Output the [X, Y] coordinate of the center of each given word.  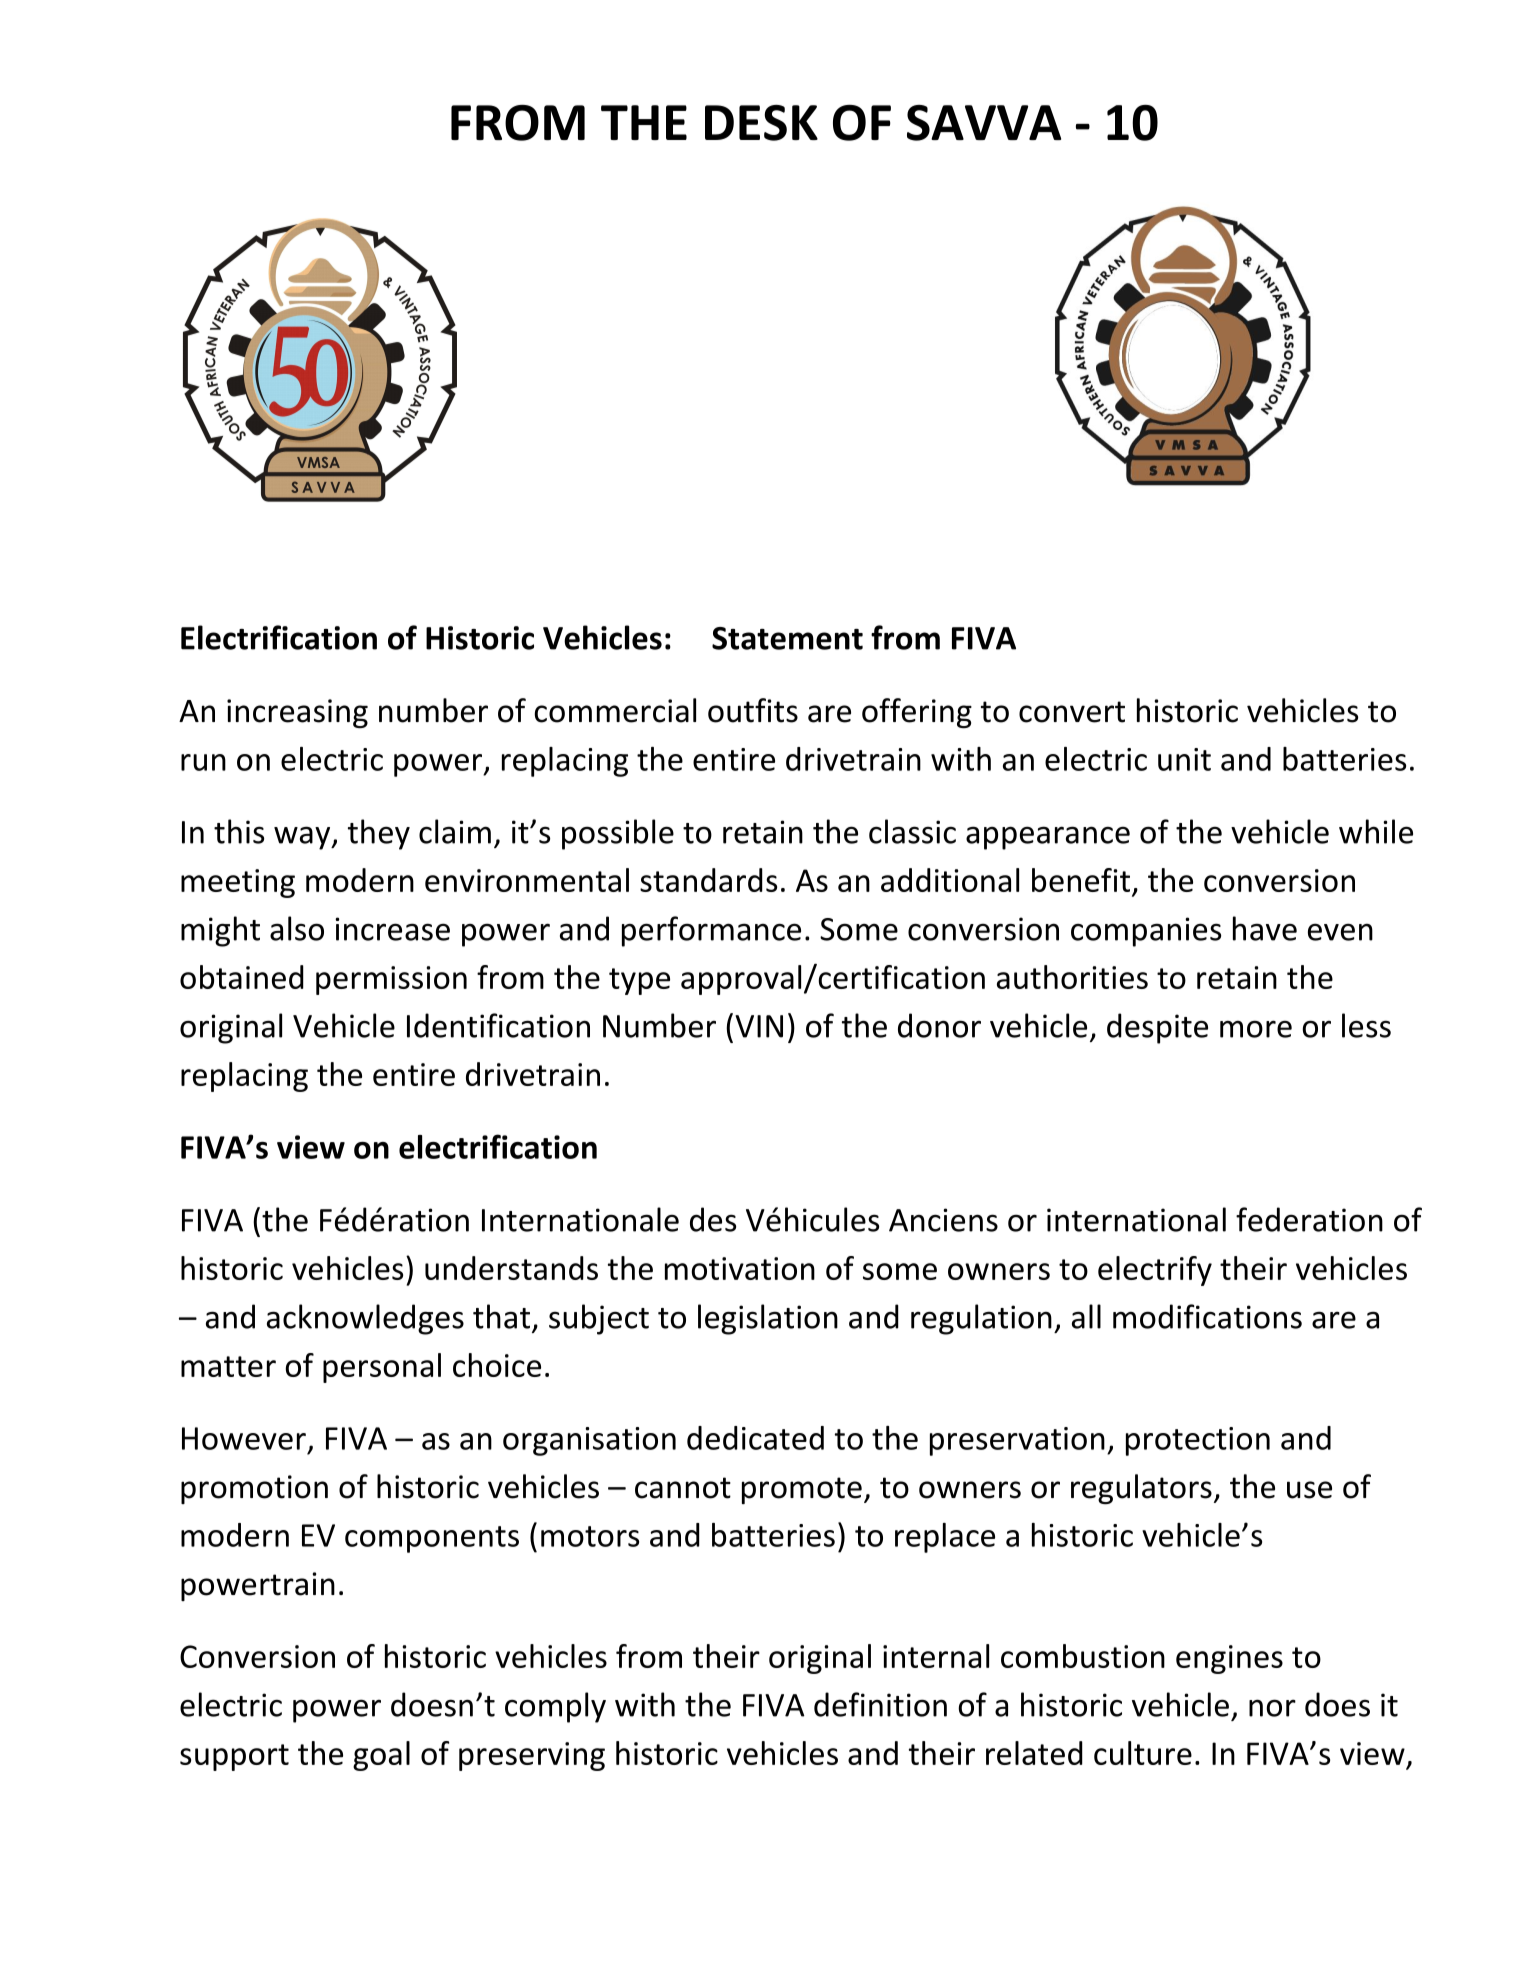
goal [381, 1756]
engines [1229, 1659]
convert [1072, 712]
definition [880, 1704]
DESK [761, 123]
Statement [787, 638]
